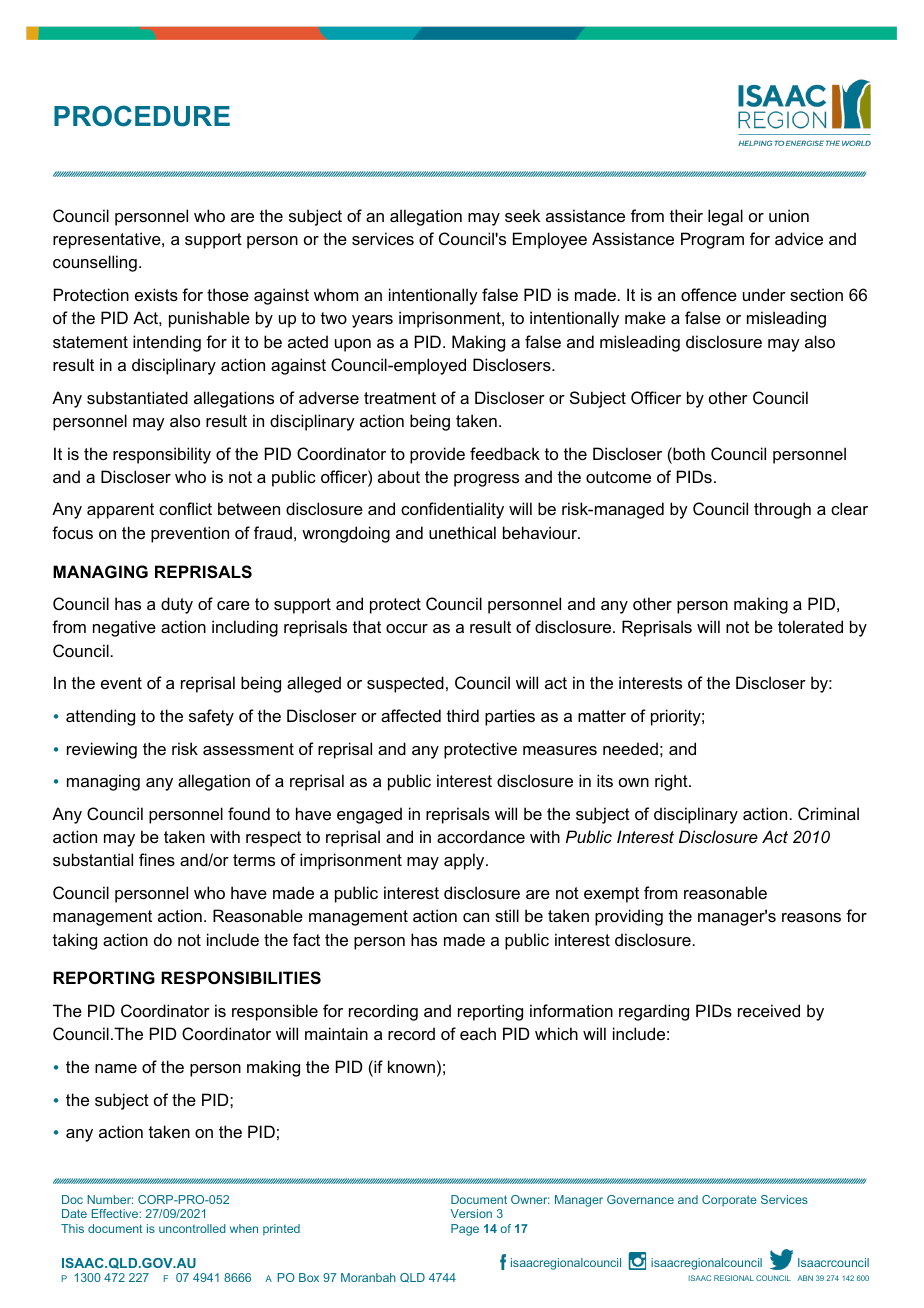  I want to click on can, so click(476, 917).
